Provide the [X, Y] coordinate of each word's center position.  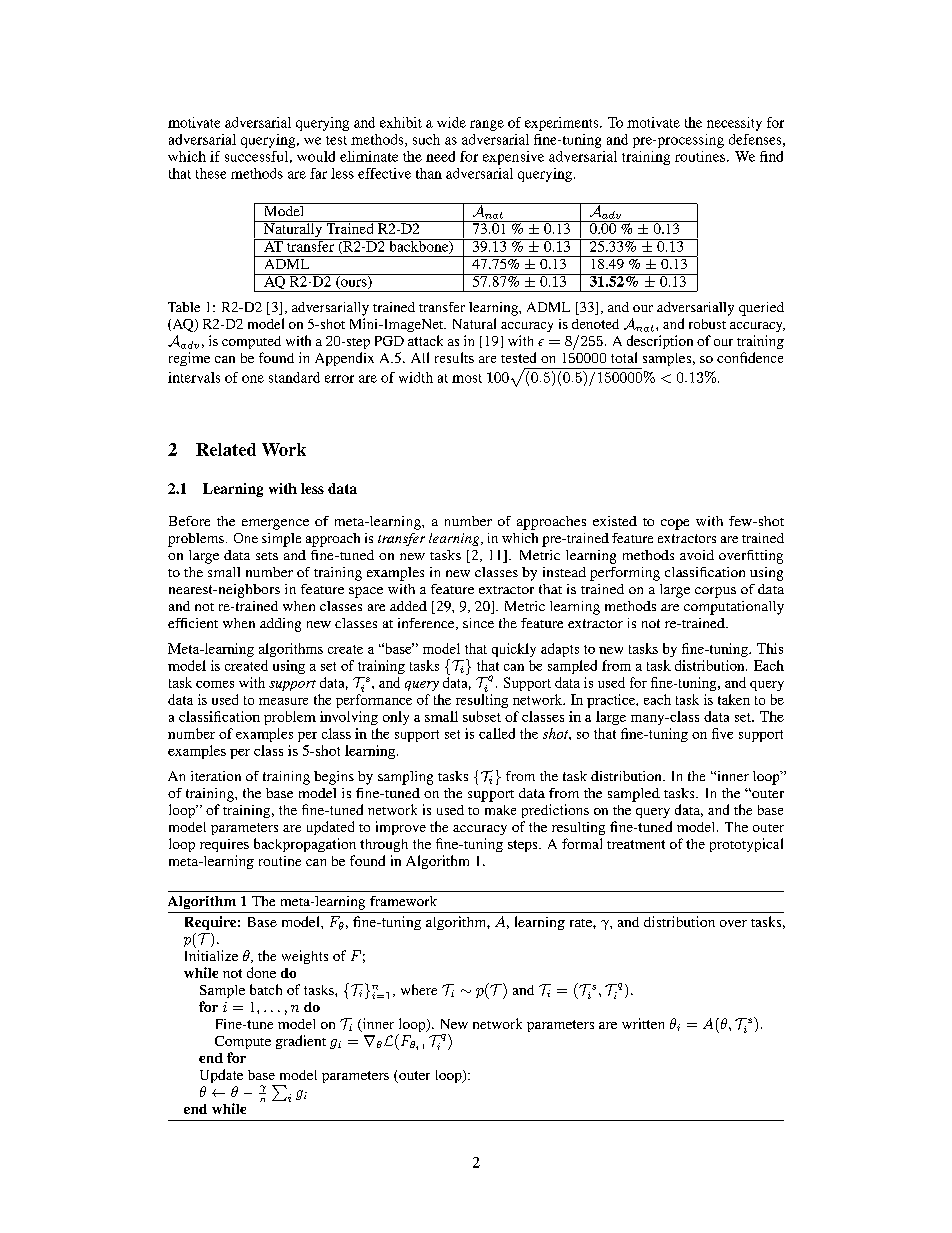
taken [734, 699]
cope [675, 524]
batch [266, 989]
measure [283, 701]
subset [482, 716]
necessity [734, 124]
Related [226, 449]
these [211, 173]
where [419, 989]
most [467, 378]
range [487, 125]
